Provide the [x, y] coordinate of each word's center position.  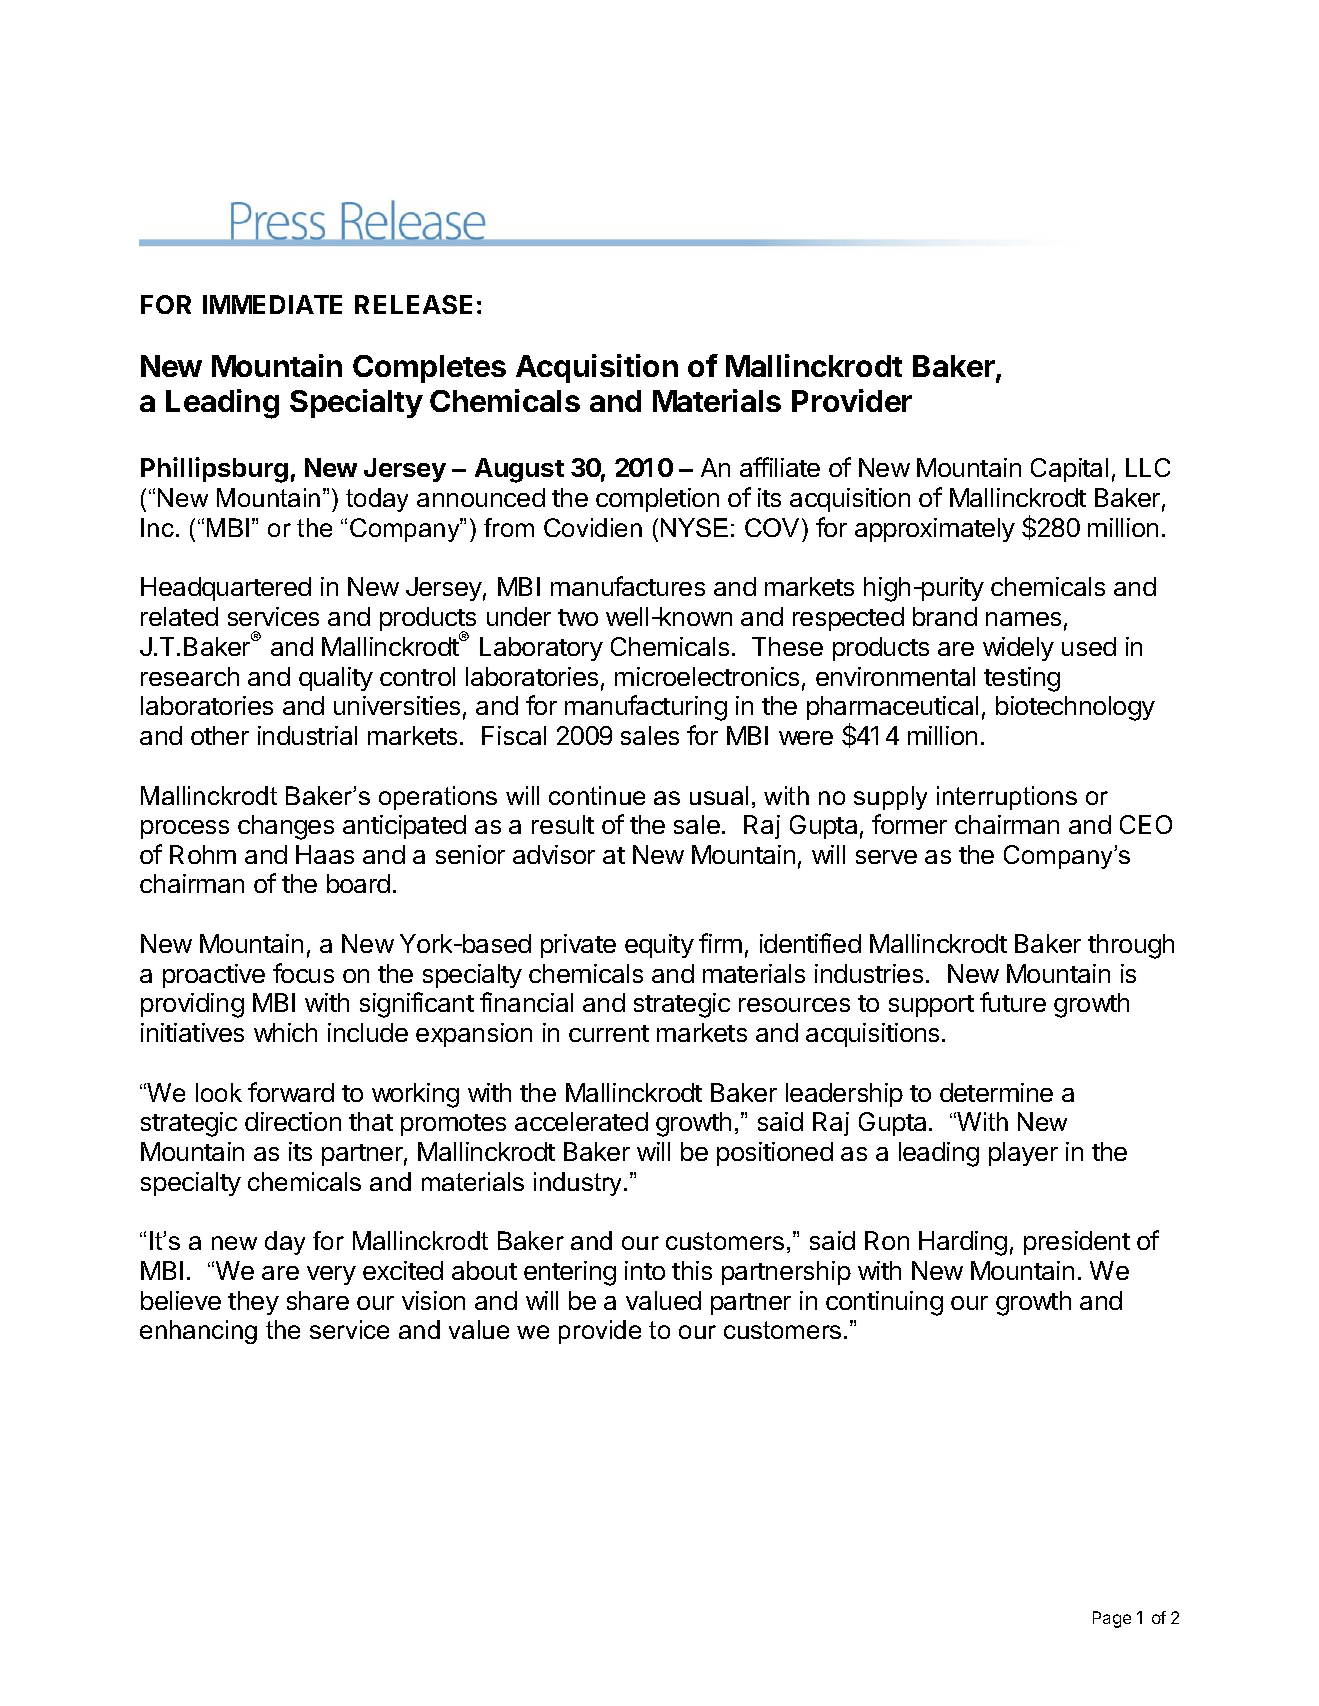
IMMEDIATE [272, 304]
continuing [884, 1303]
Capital [1069, 470]
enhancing [198, 1332]
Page [1112, 1619]
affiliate [780, 467]
